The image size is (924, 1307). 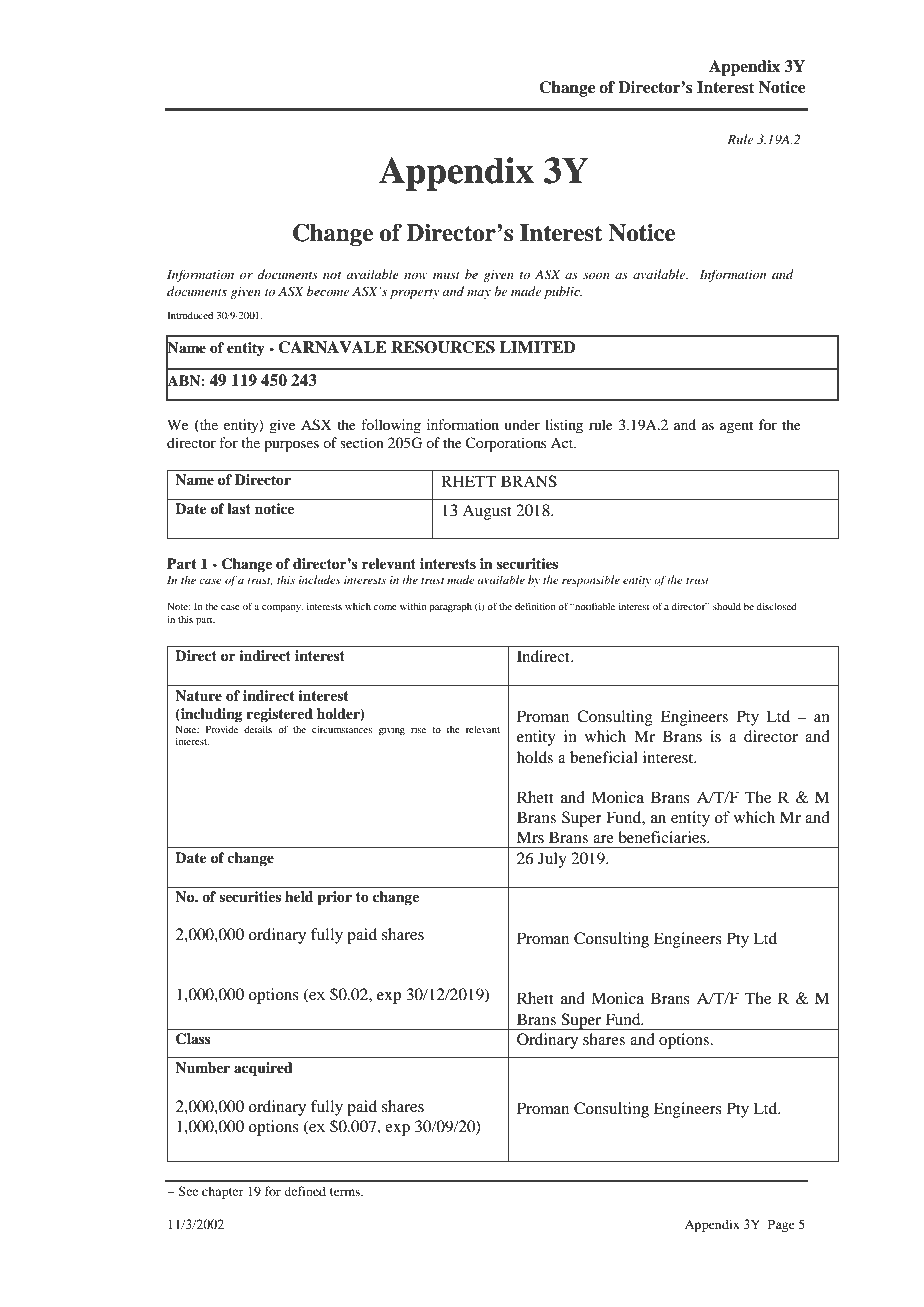 What do you see at coordinates (190, 315) in the screenshot?
I see `Introduced` at bounding box center [190, 315].
